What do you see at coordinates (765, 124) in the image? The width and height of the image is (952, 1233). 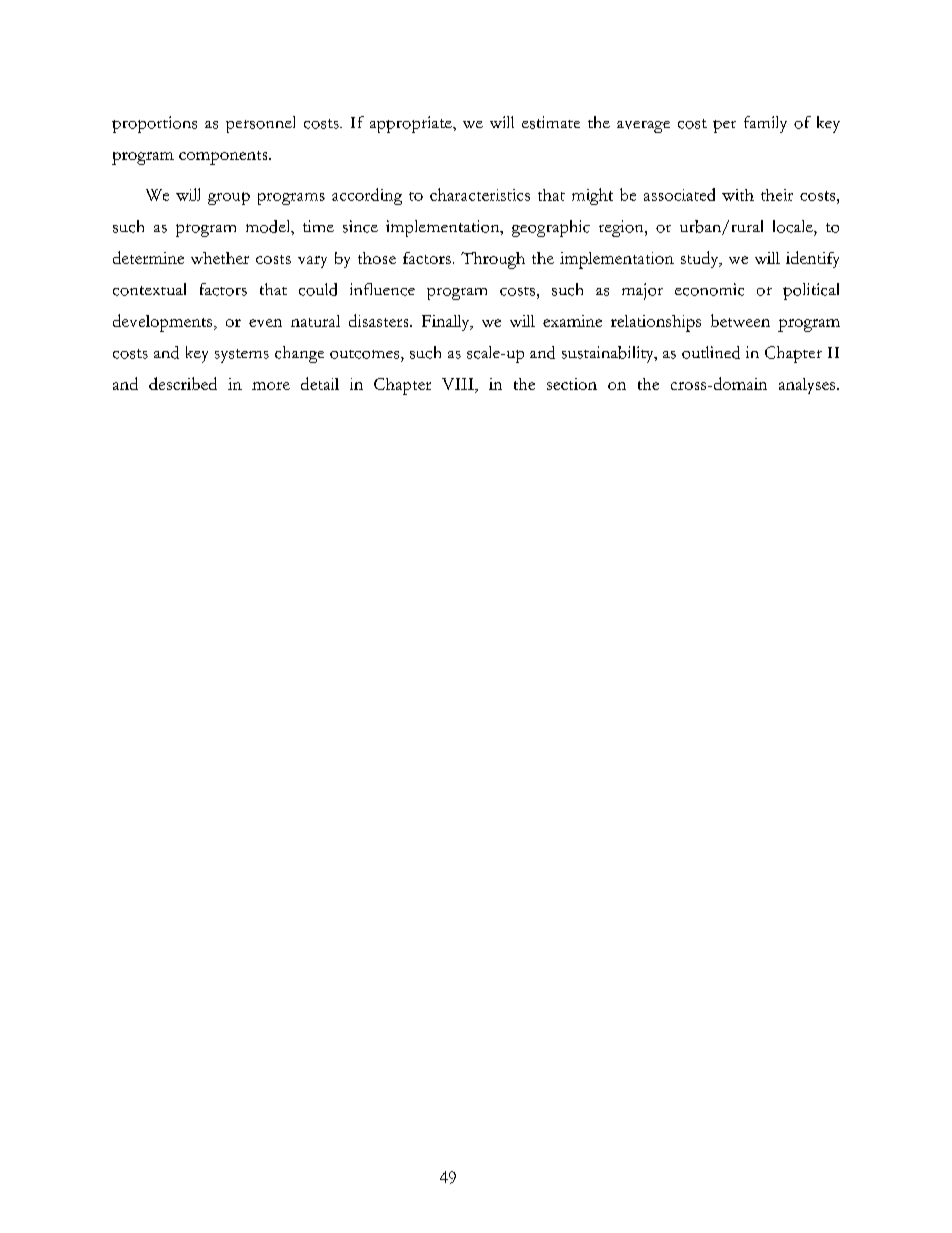 I see `family` at bounding box center [765, 124].
